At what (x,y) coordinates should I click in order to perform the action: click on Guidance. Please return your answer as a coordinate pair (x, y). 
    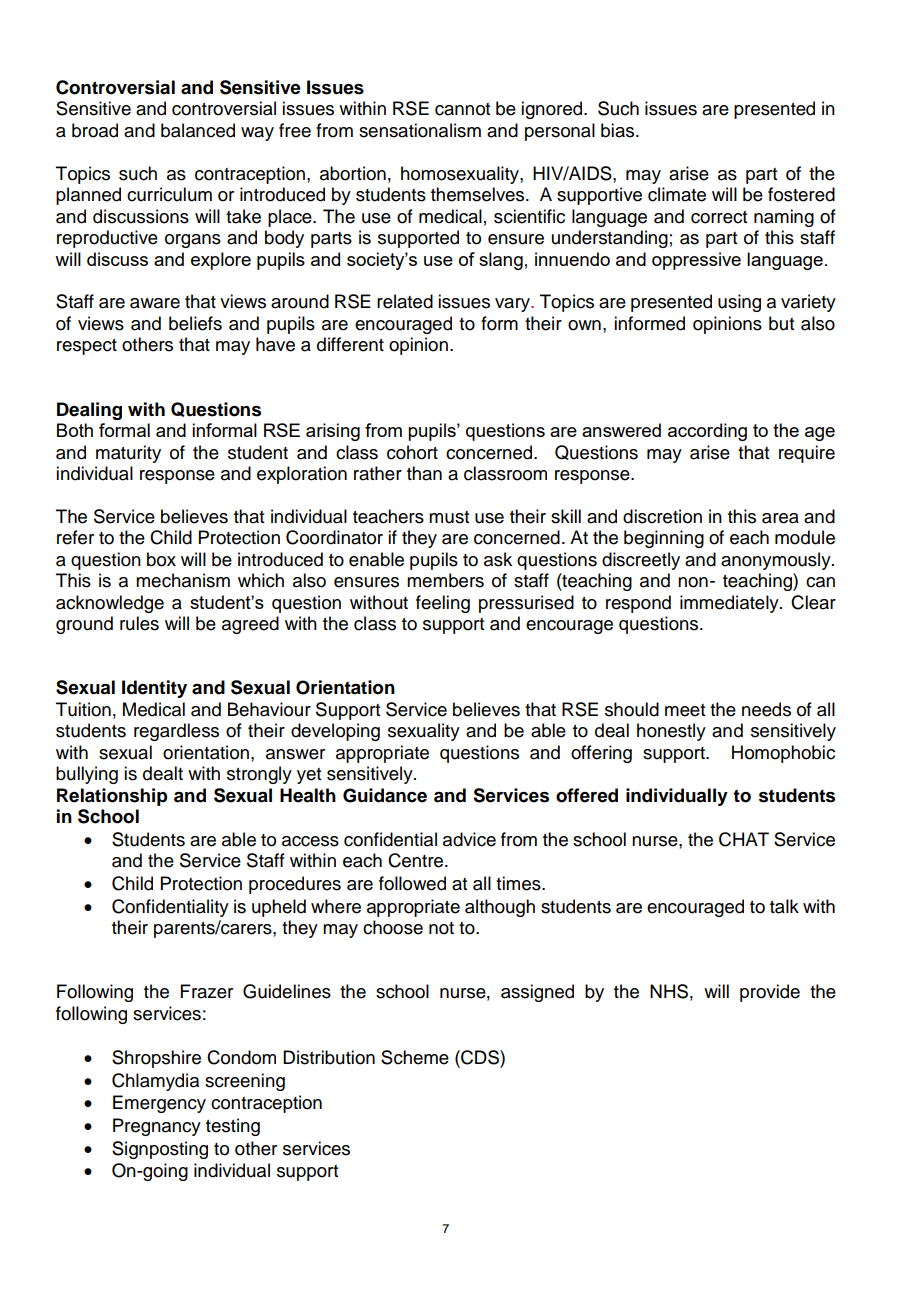
    Looking at the image, I should click on (385, 795).
